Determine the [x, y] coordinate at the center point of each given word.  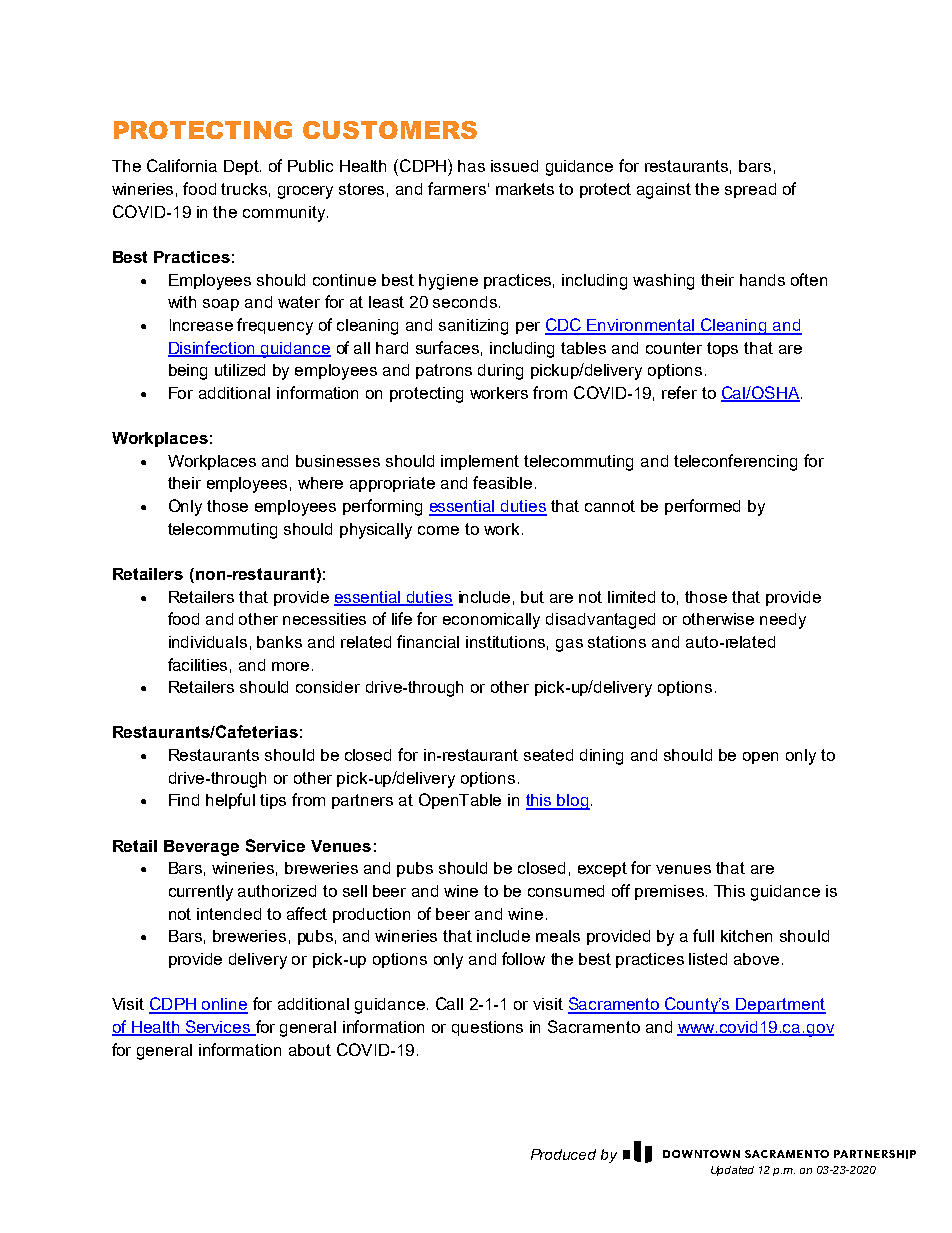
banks [279, 642]
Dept [242, 167]
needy [783, 621]
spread [750, 190]
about [310, 1050]
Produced [563, 1154]
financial [428, 641]
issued [514, 166]
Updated [732, 1171]
